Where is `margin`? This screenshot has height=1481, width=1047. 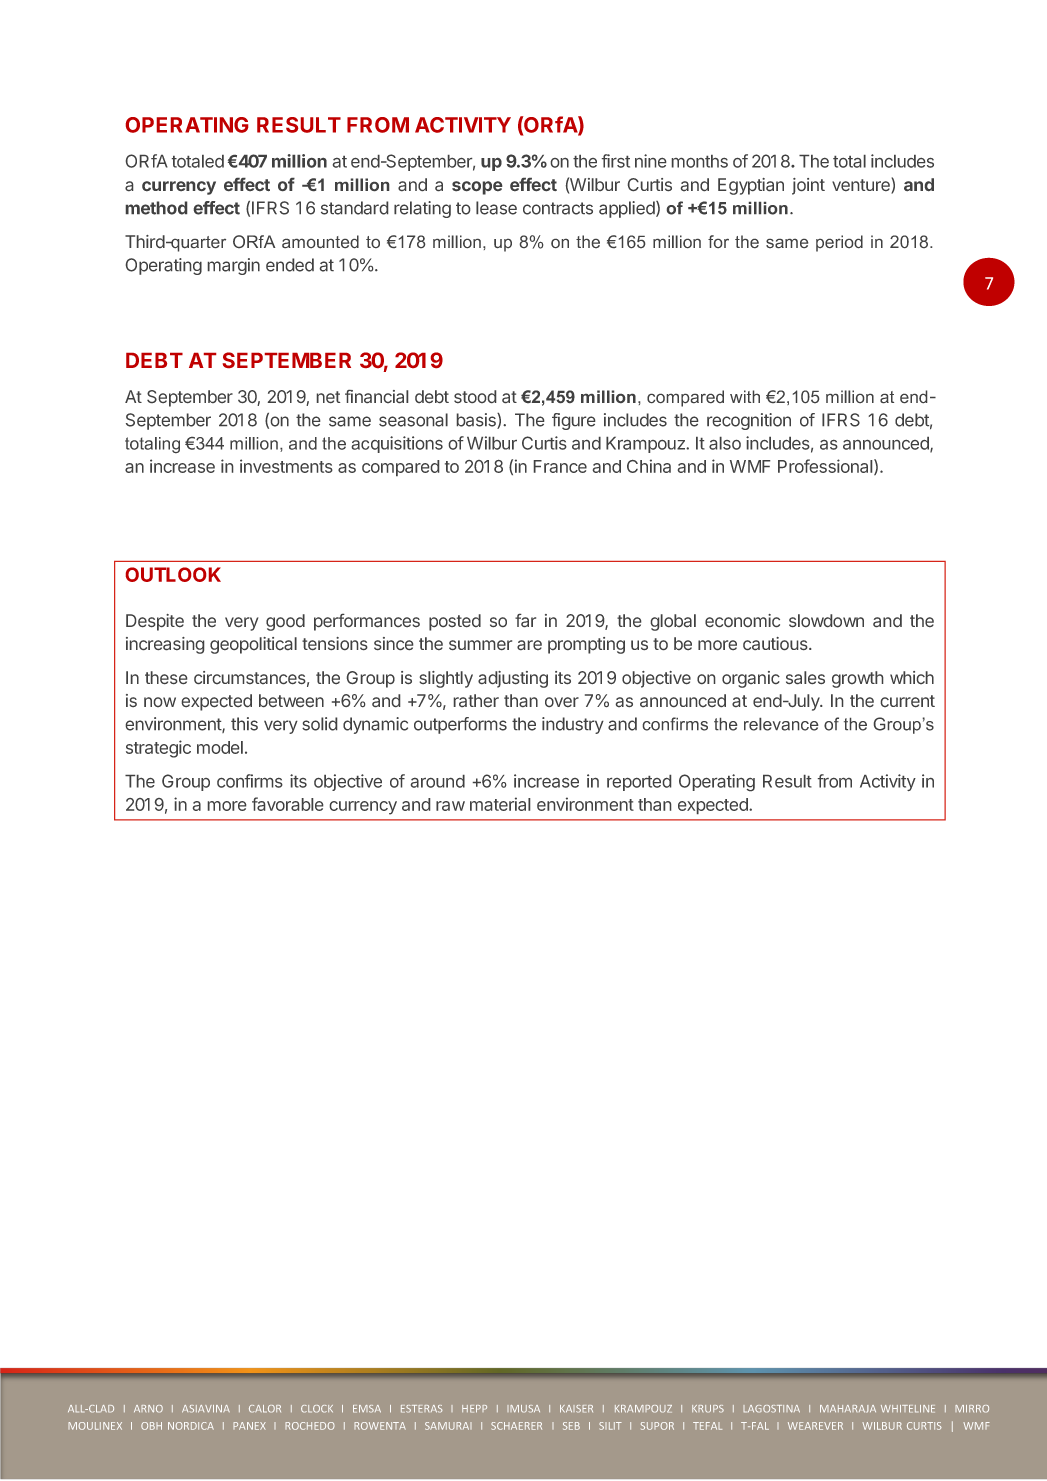 margin is located at coordinates (234, 266).
